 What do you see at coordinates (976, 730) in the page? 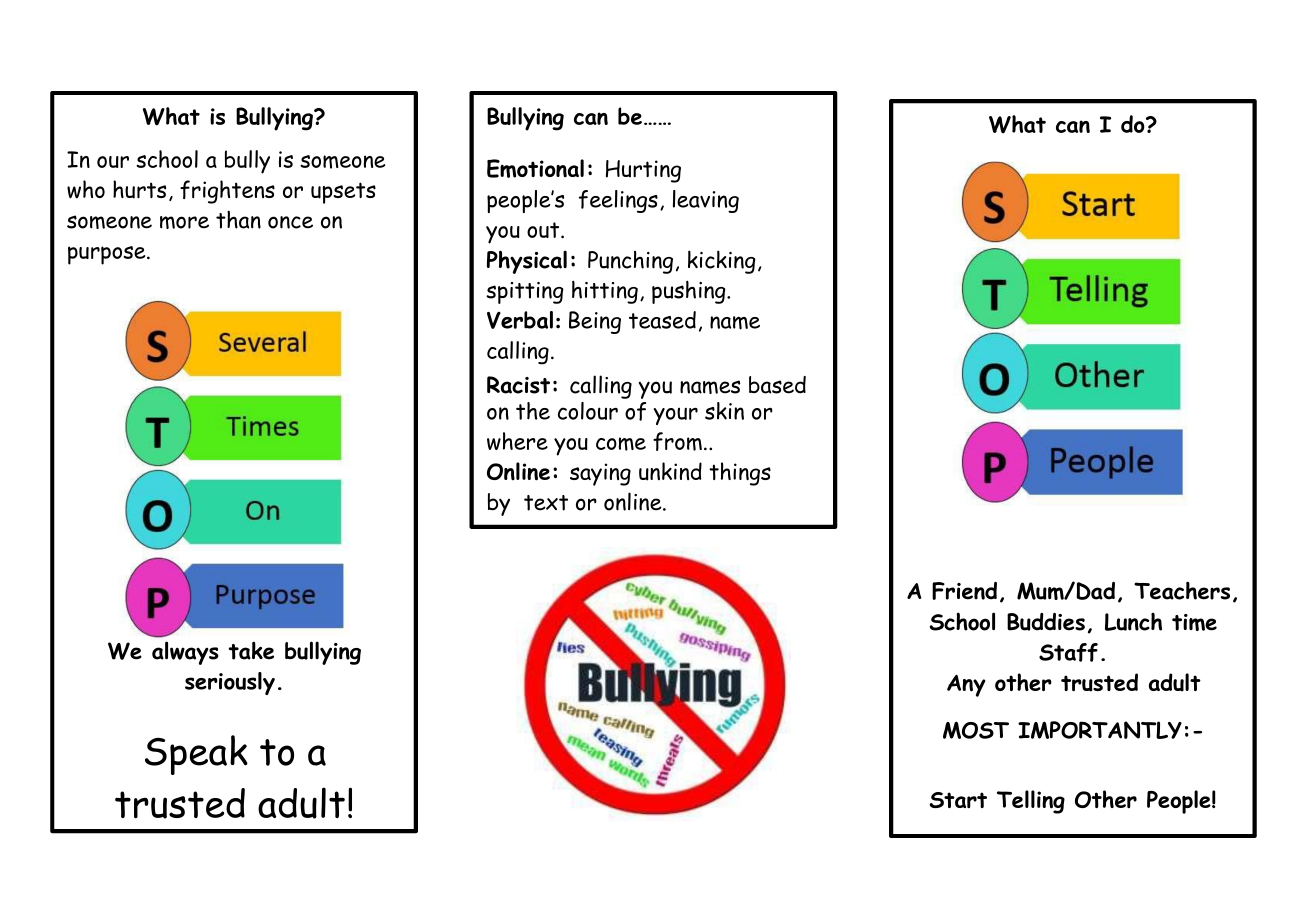
I see `MOST` at bounding box center [976, 730].
